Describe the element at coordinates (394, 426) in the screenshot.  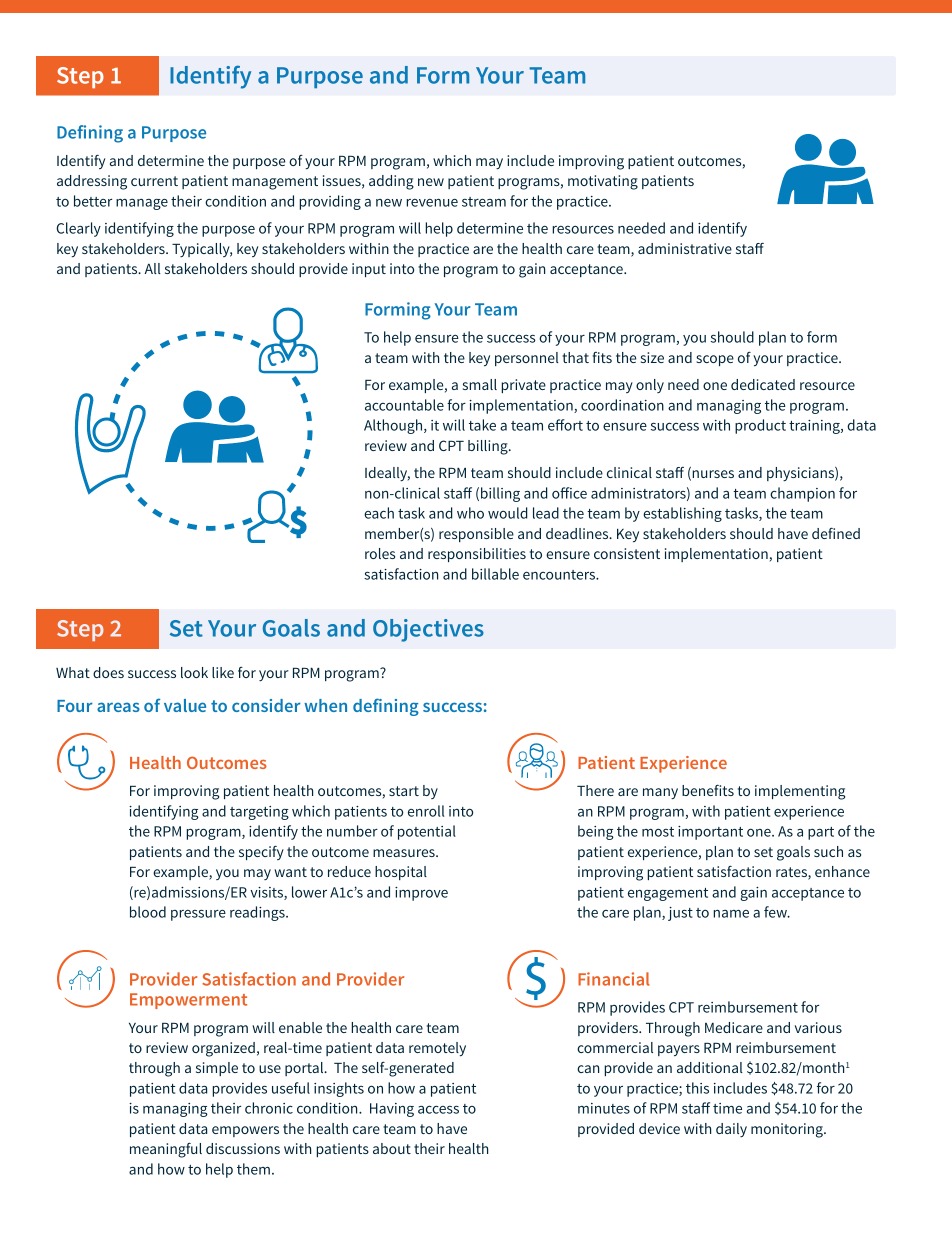
I see `Although` at that location.
